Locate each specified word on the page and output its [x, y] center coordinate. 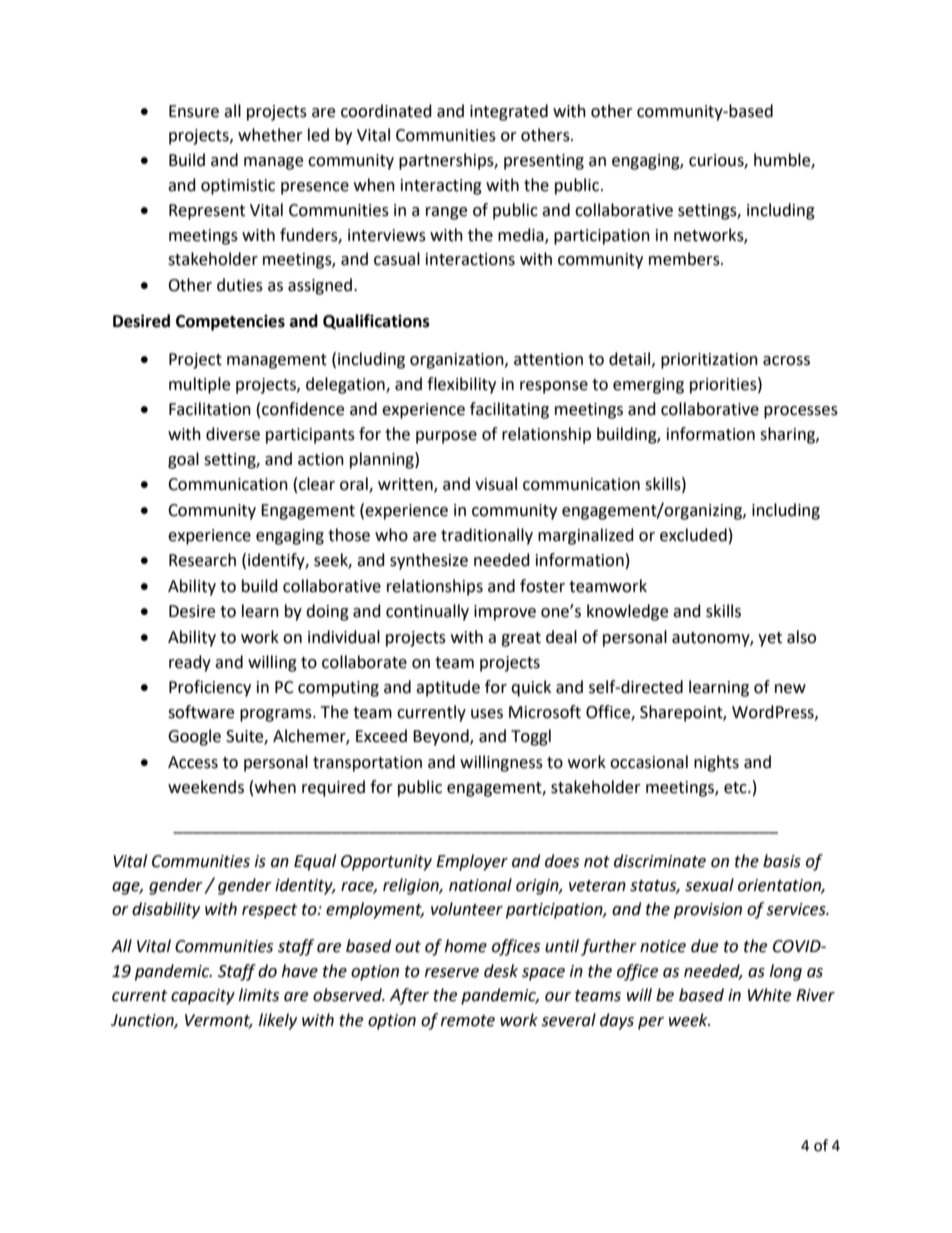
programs [277, 715]
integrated [509, 112]
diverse [233, 434]
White [769, 995]
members [685, 259]
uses [487, 714]
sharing [788, 435]
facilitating [509, 410]
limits [259, 995]
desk [501, 971]
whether [270, 135]
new [790, 689]
